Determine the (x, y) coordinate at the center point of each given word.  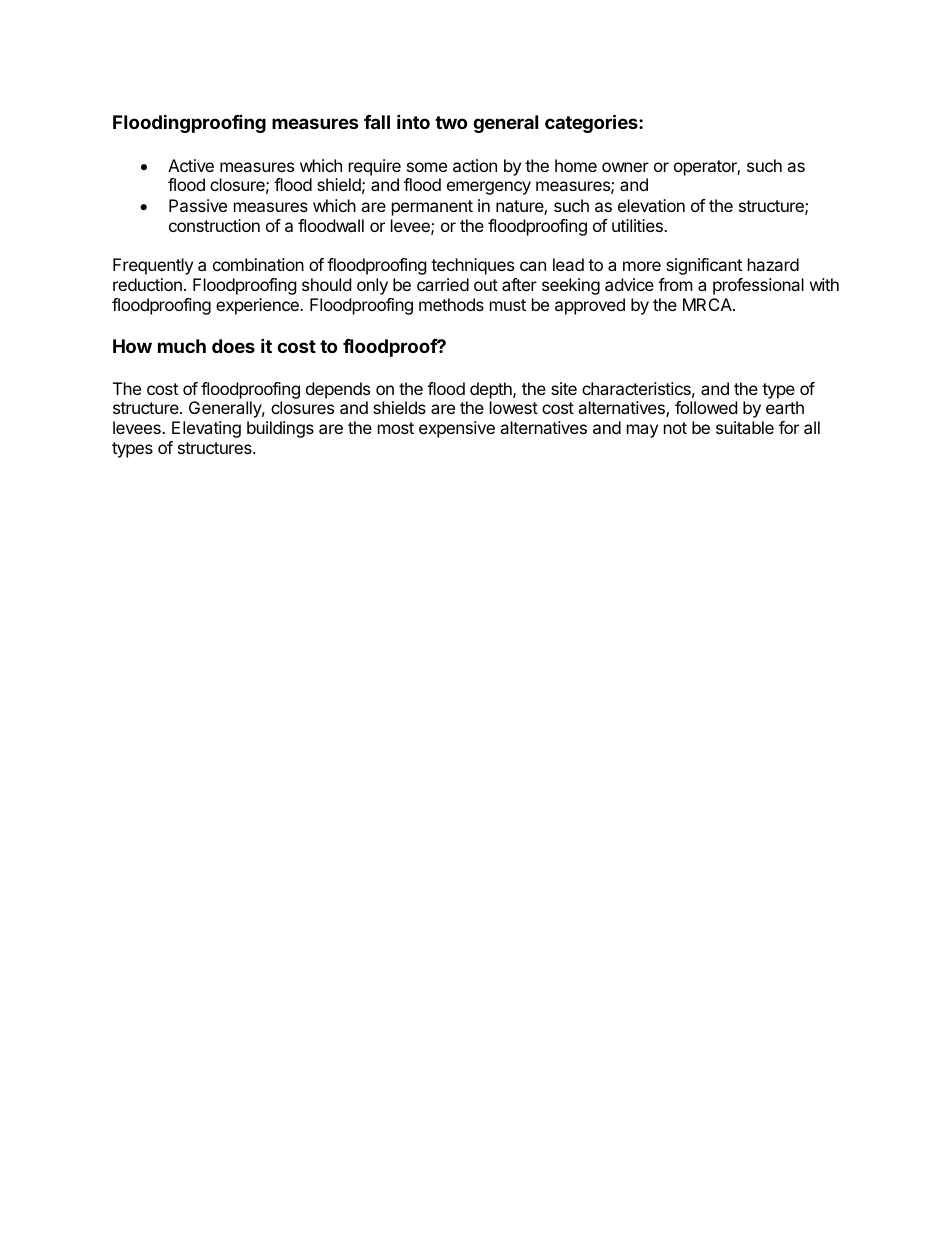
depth (492, 390)
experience (258, 306)
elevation (651, 205)
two (451, 122)
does (233, 346)
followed (706, 407)
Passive (198, 205)
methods (451, 304)
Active (191, 165)
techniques (472, 266)
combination (258, 264)
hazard (773, 264)
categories (592, 123)
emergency (489, 188)
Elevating (206, 429)
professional (758, 286)
